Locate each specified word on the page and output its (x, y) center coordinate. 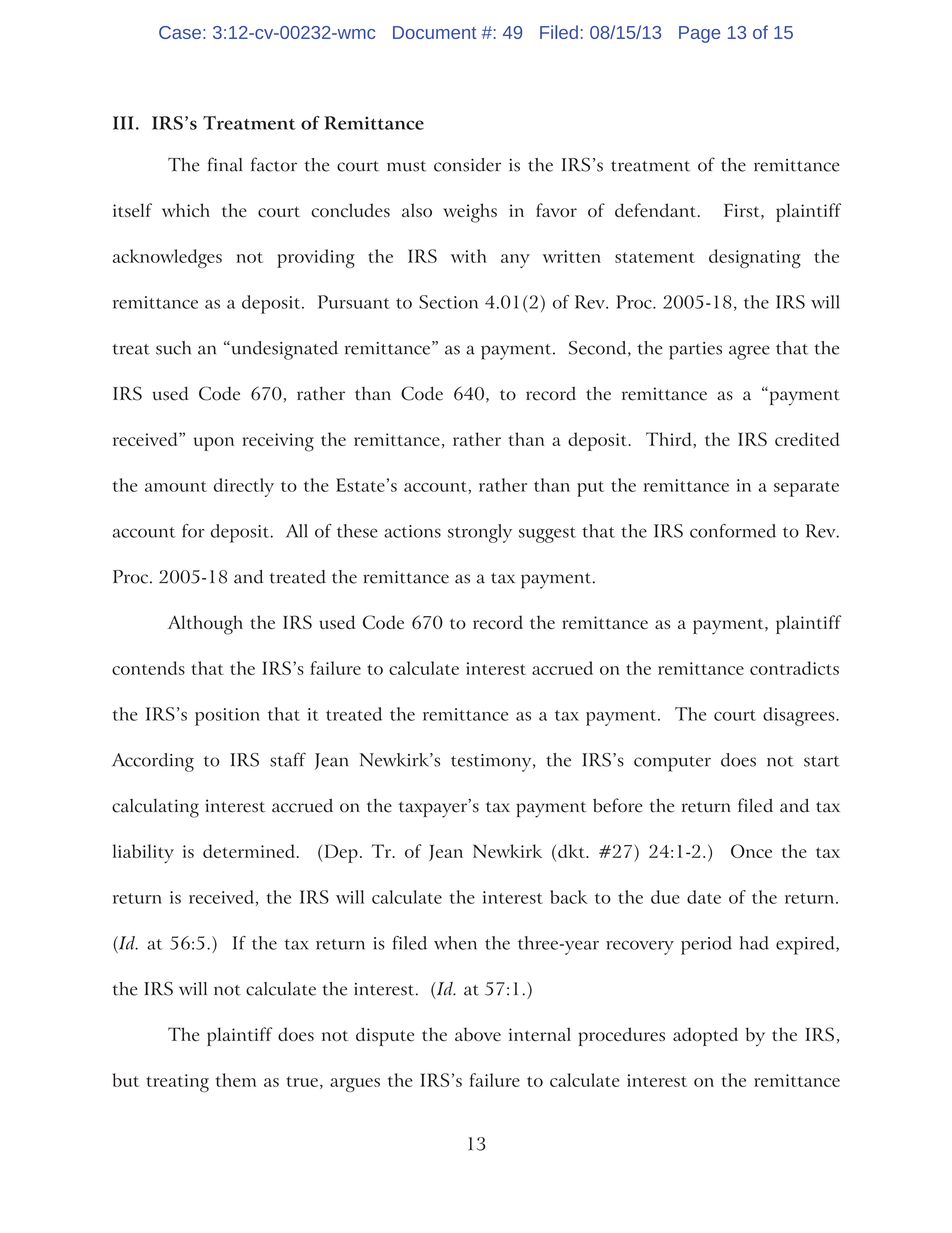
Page (699, 34)
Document (434, 32)
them (236, 1080)
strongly (480, 533)
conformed (733, 531)
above (478, 1034)
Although (205, 625)
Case (180, 32)
